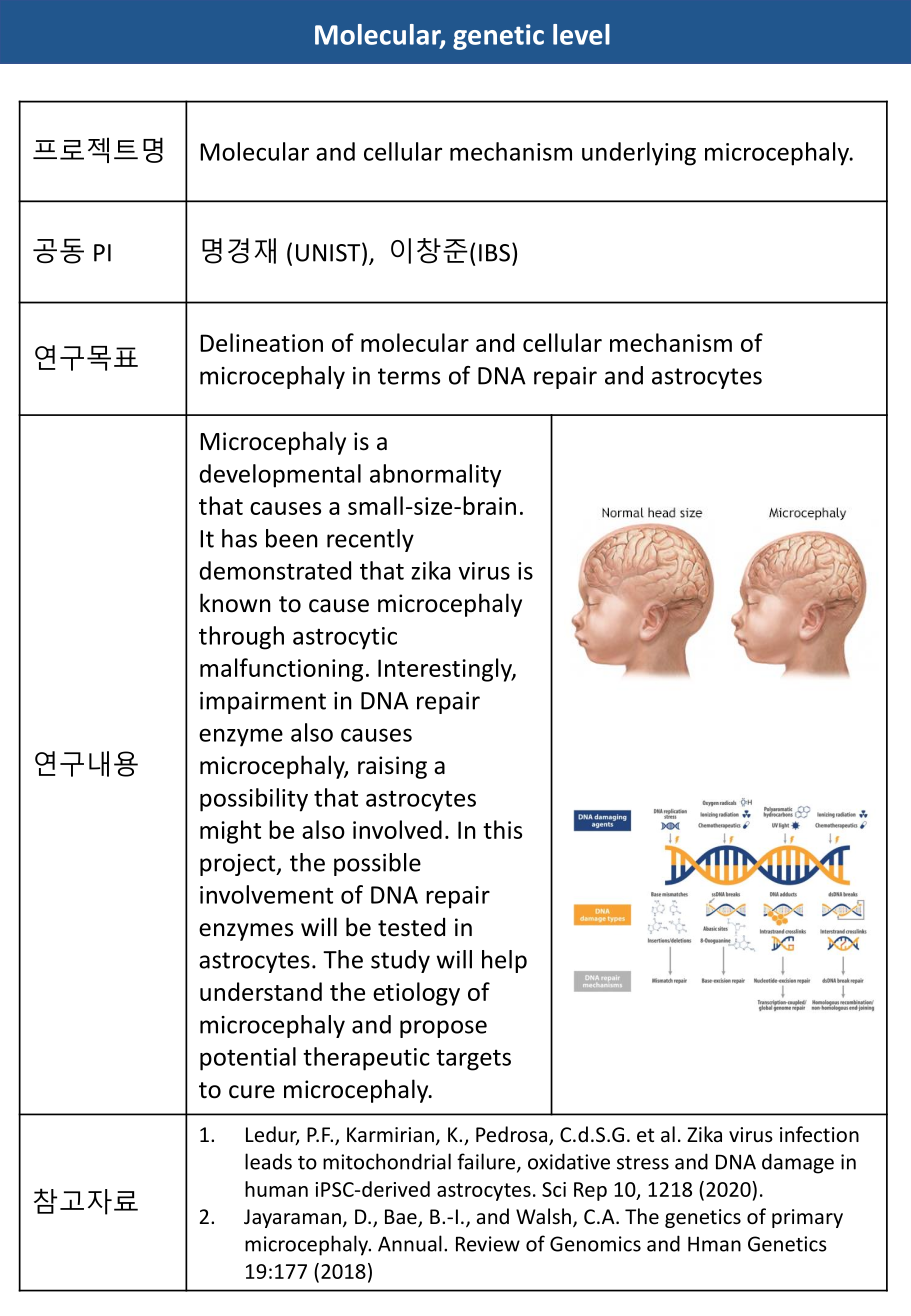  Describe the element at coordinates (281, 670) in the screenshot. I see `malfunctioning` at that location.
